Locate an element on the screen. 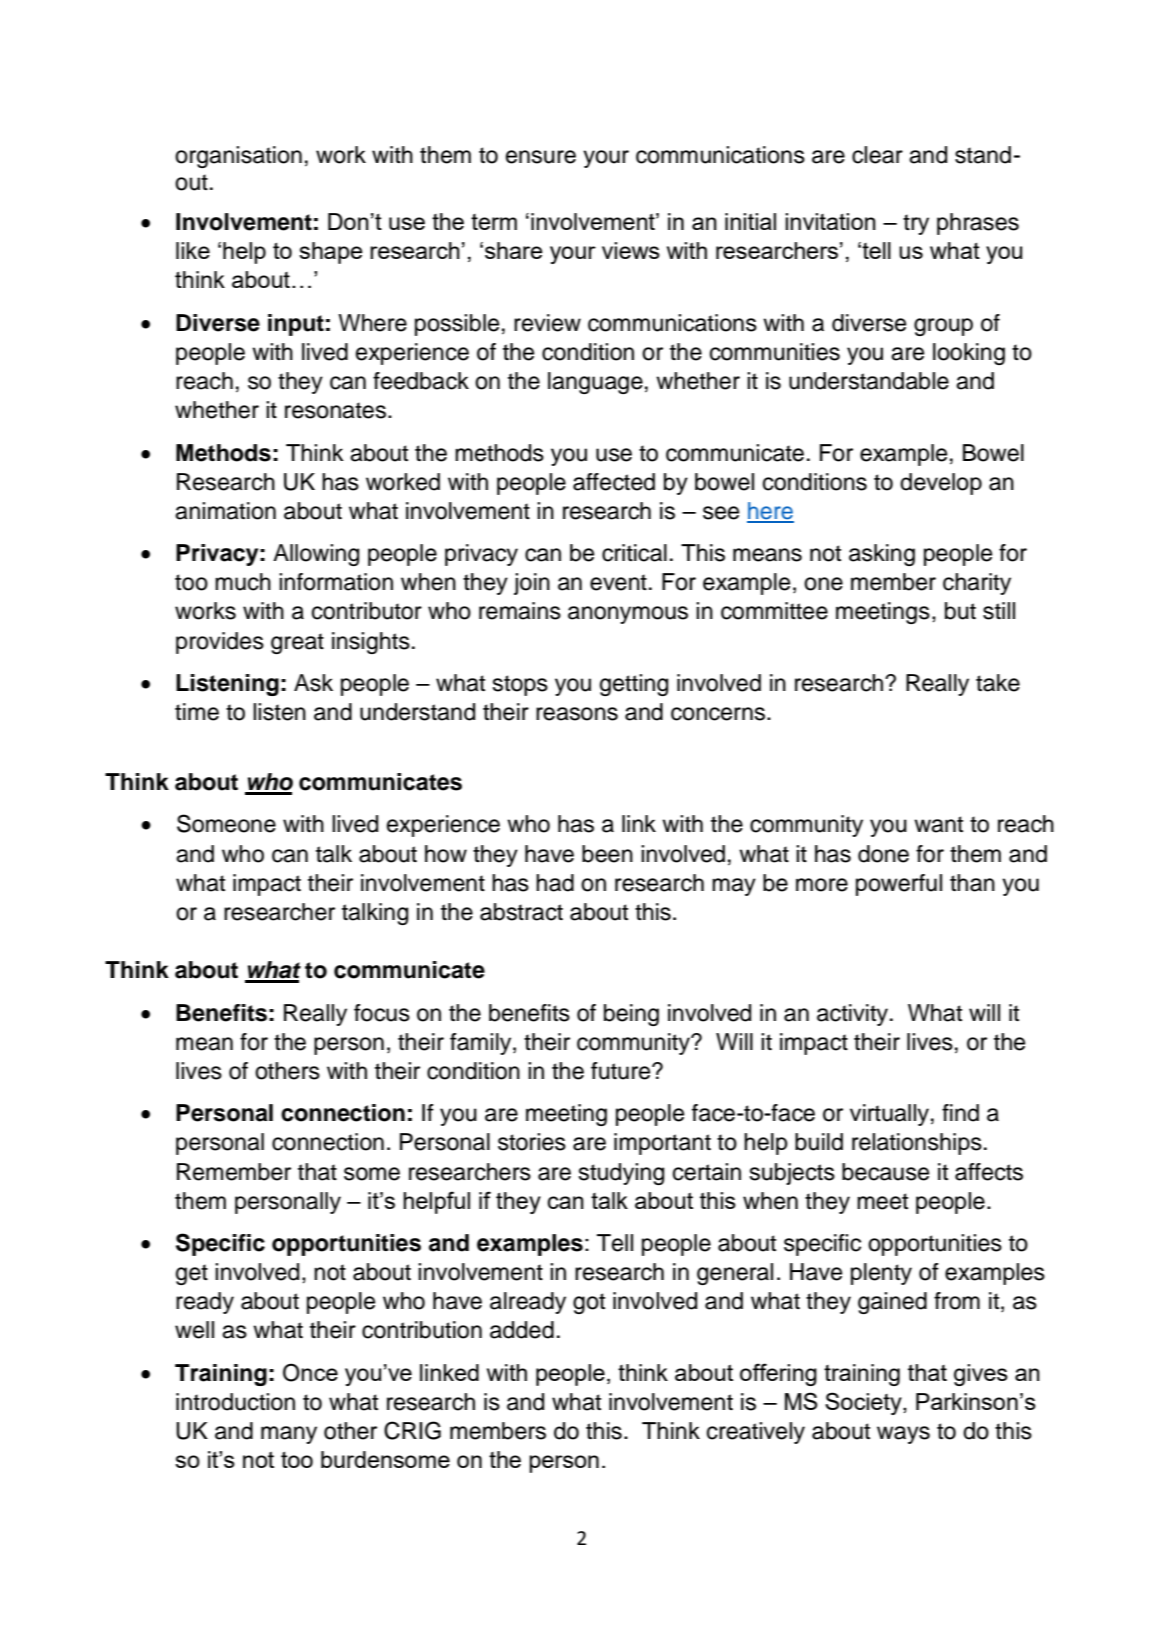 This screenshot has width=1164, height=1646. ensure is located at coordinates (541, 157).
